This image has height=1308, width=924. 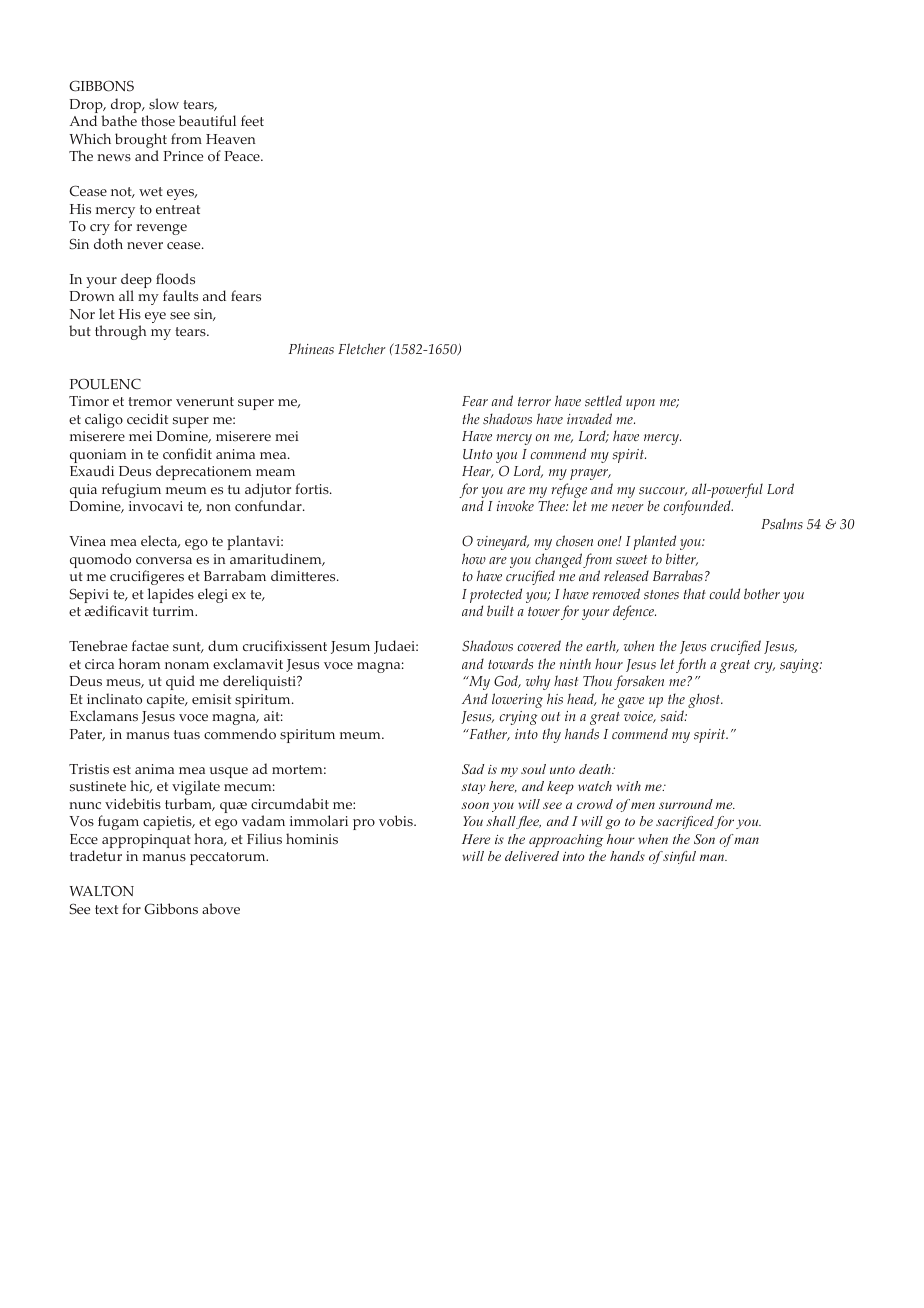 What do you see at coordinates (532, 856) in the image?
I see `delivered` at bounding box center [532, 856].
